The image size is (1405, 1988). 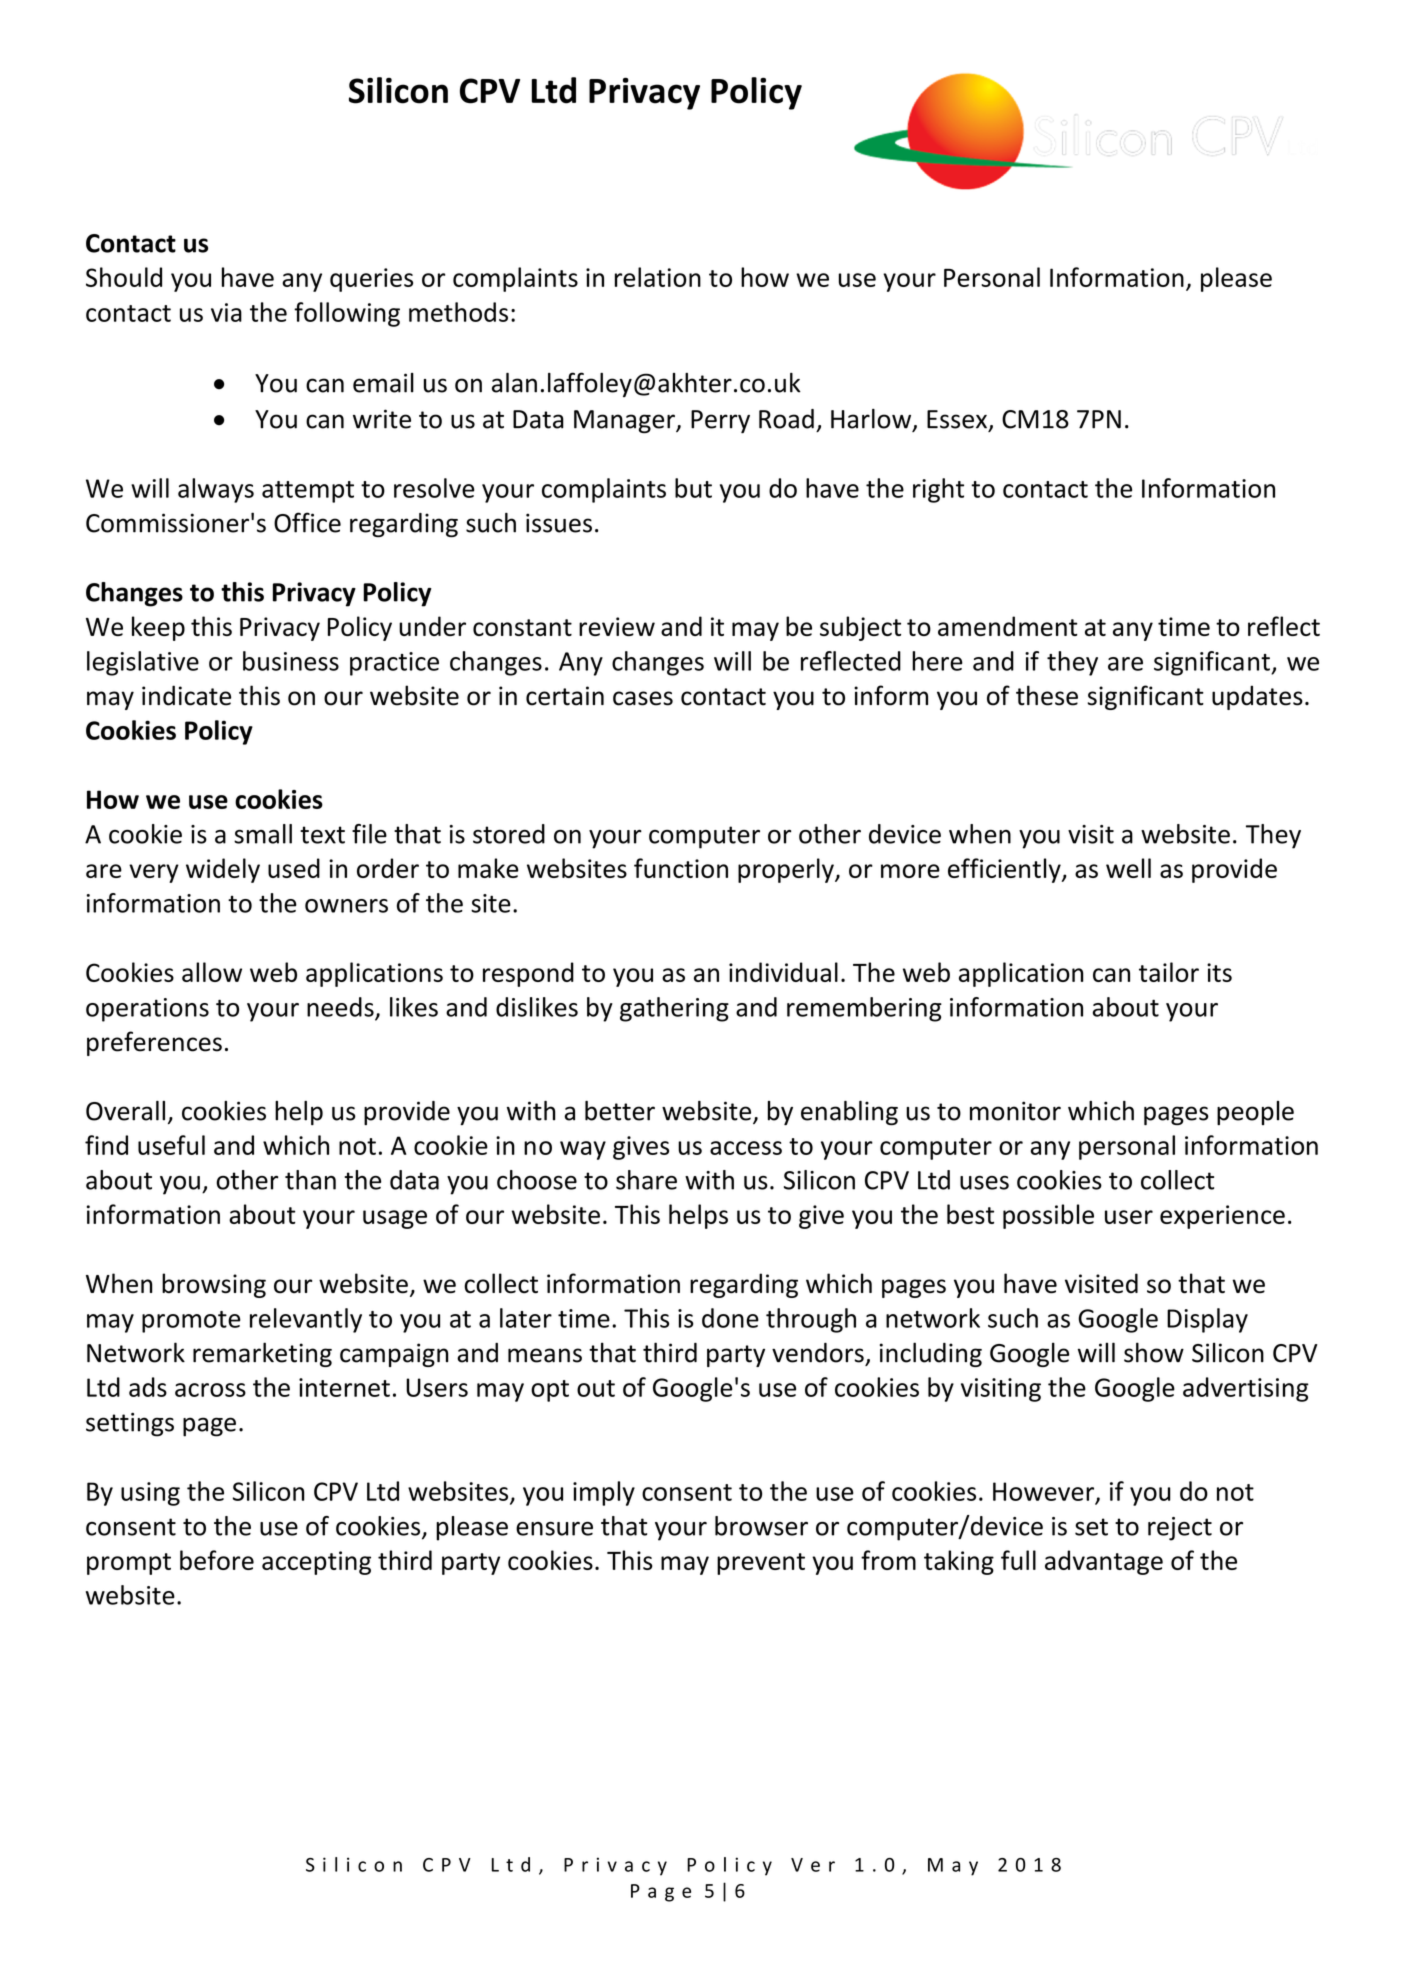 What do you see at coordinates (217, 1560) in the screenshot?
I see `before` at bounding box center [217, 1560].
